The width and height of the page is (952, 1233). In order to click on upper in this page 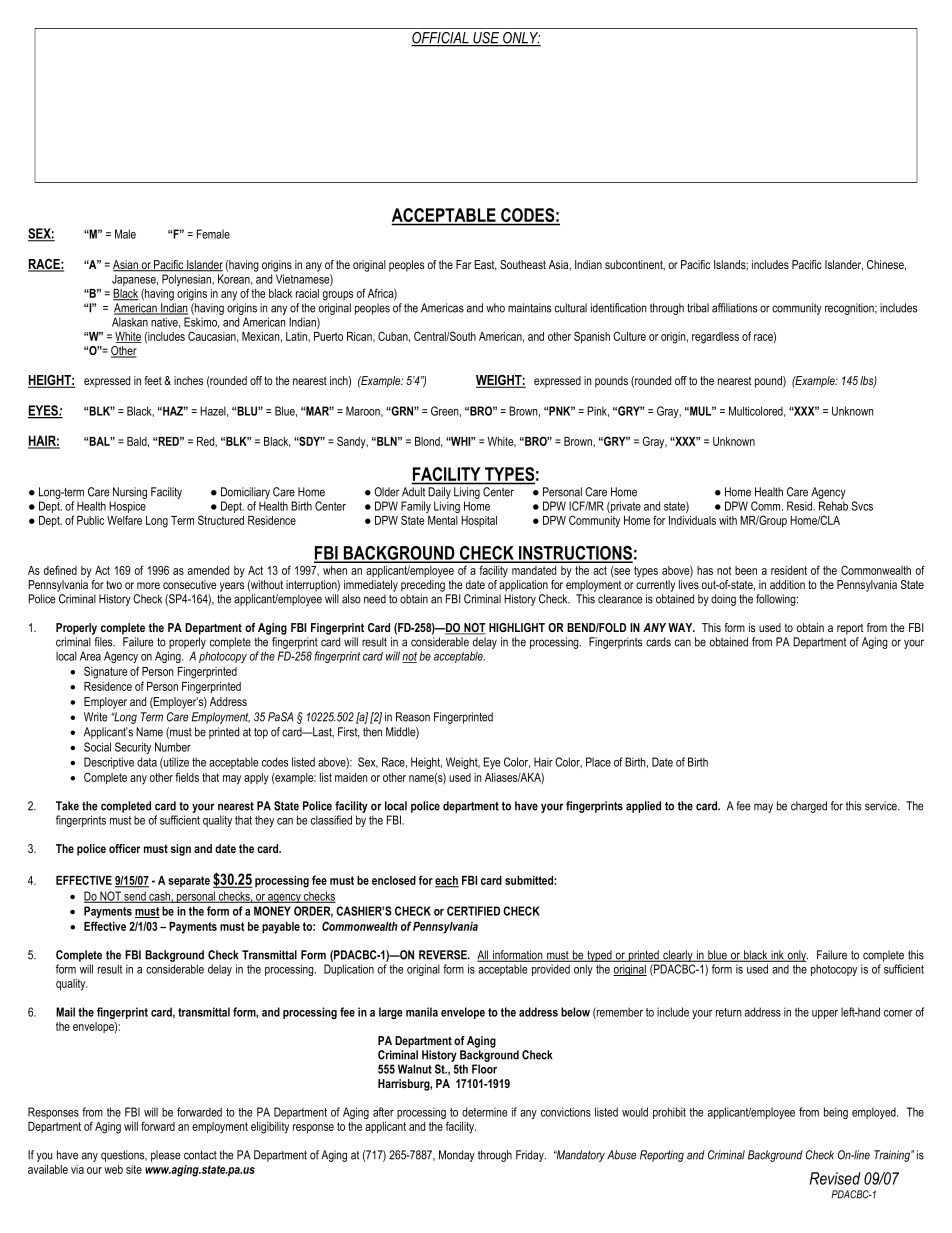, I will do `click(825, 1014)`.
